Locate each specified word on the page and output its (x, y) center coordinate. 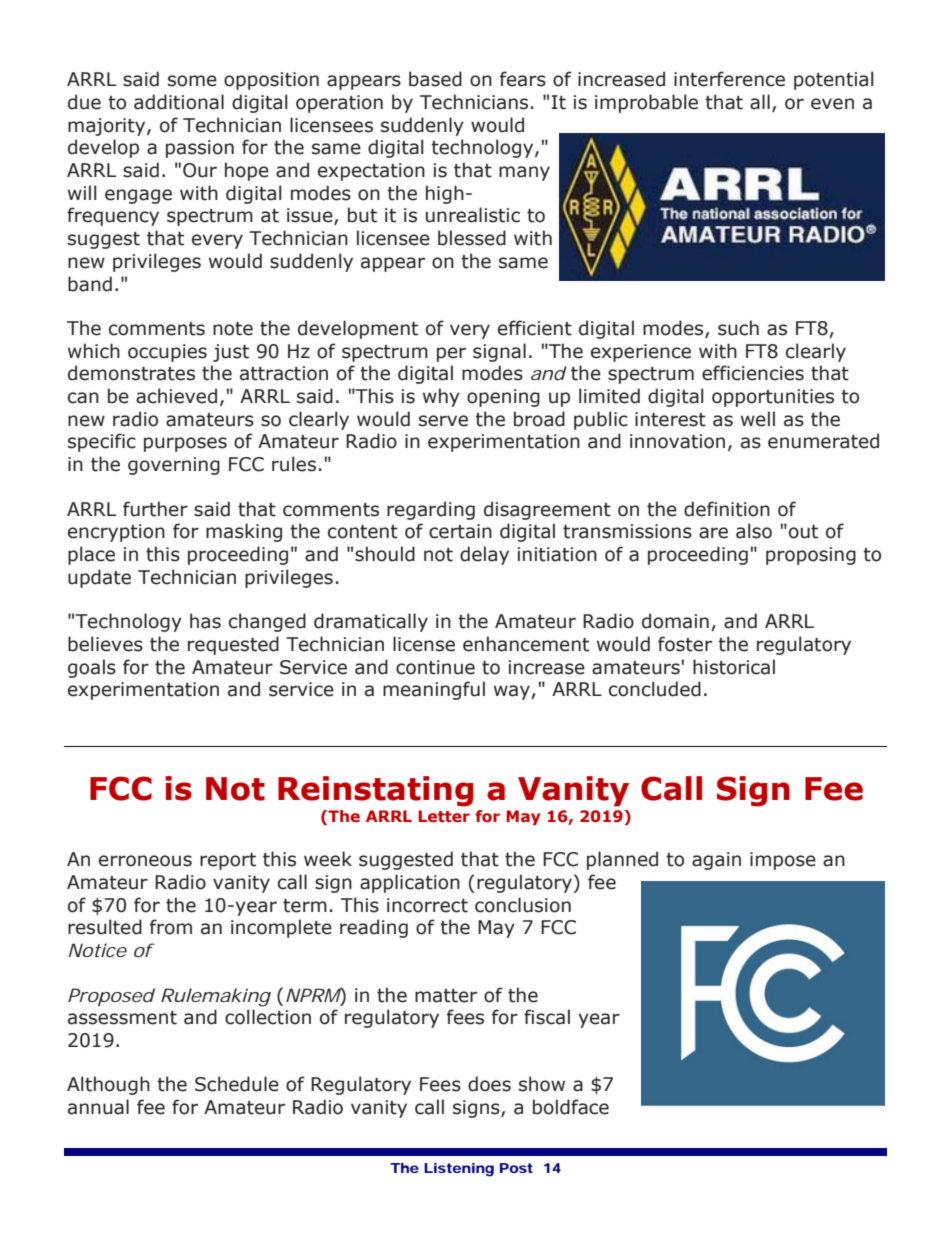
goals (92, 668)
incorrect (427, 905)
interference (729, 79)
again (716, 861)
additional (179, 102)
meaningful (434, 690)
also (754, 531)
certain (460, 531)
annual (98, 1107)
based (435, 79)
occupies (167, 353)
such (738, 328)
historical (734, 667)
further (155, 509)
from (171, 927)
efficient (535, 328)
